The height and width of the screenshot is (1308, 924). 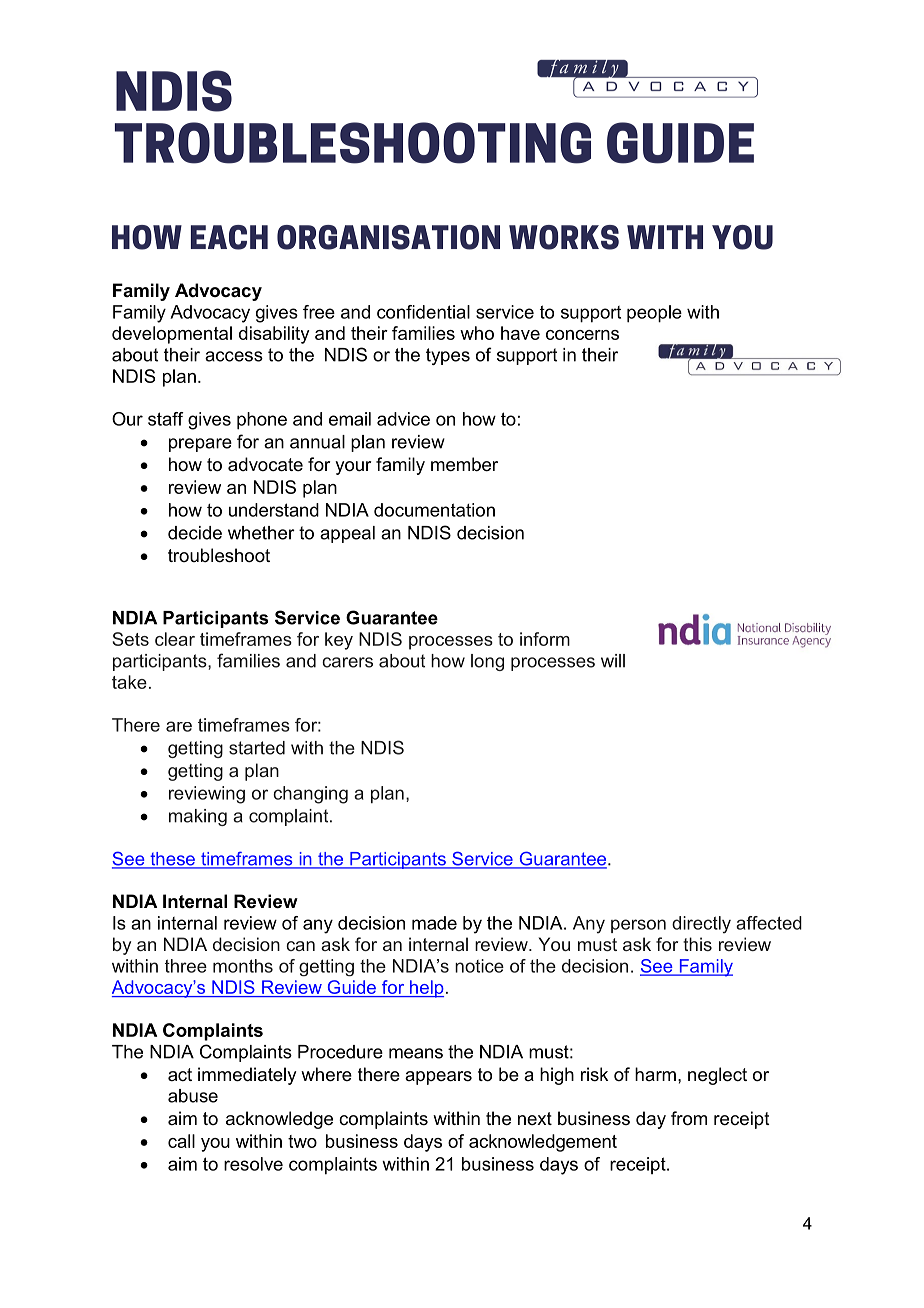 What do you see at coordinates (172, 335) in the screenshot?
I see `developmental` at bounding box center [172, 335].
